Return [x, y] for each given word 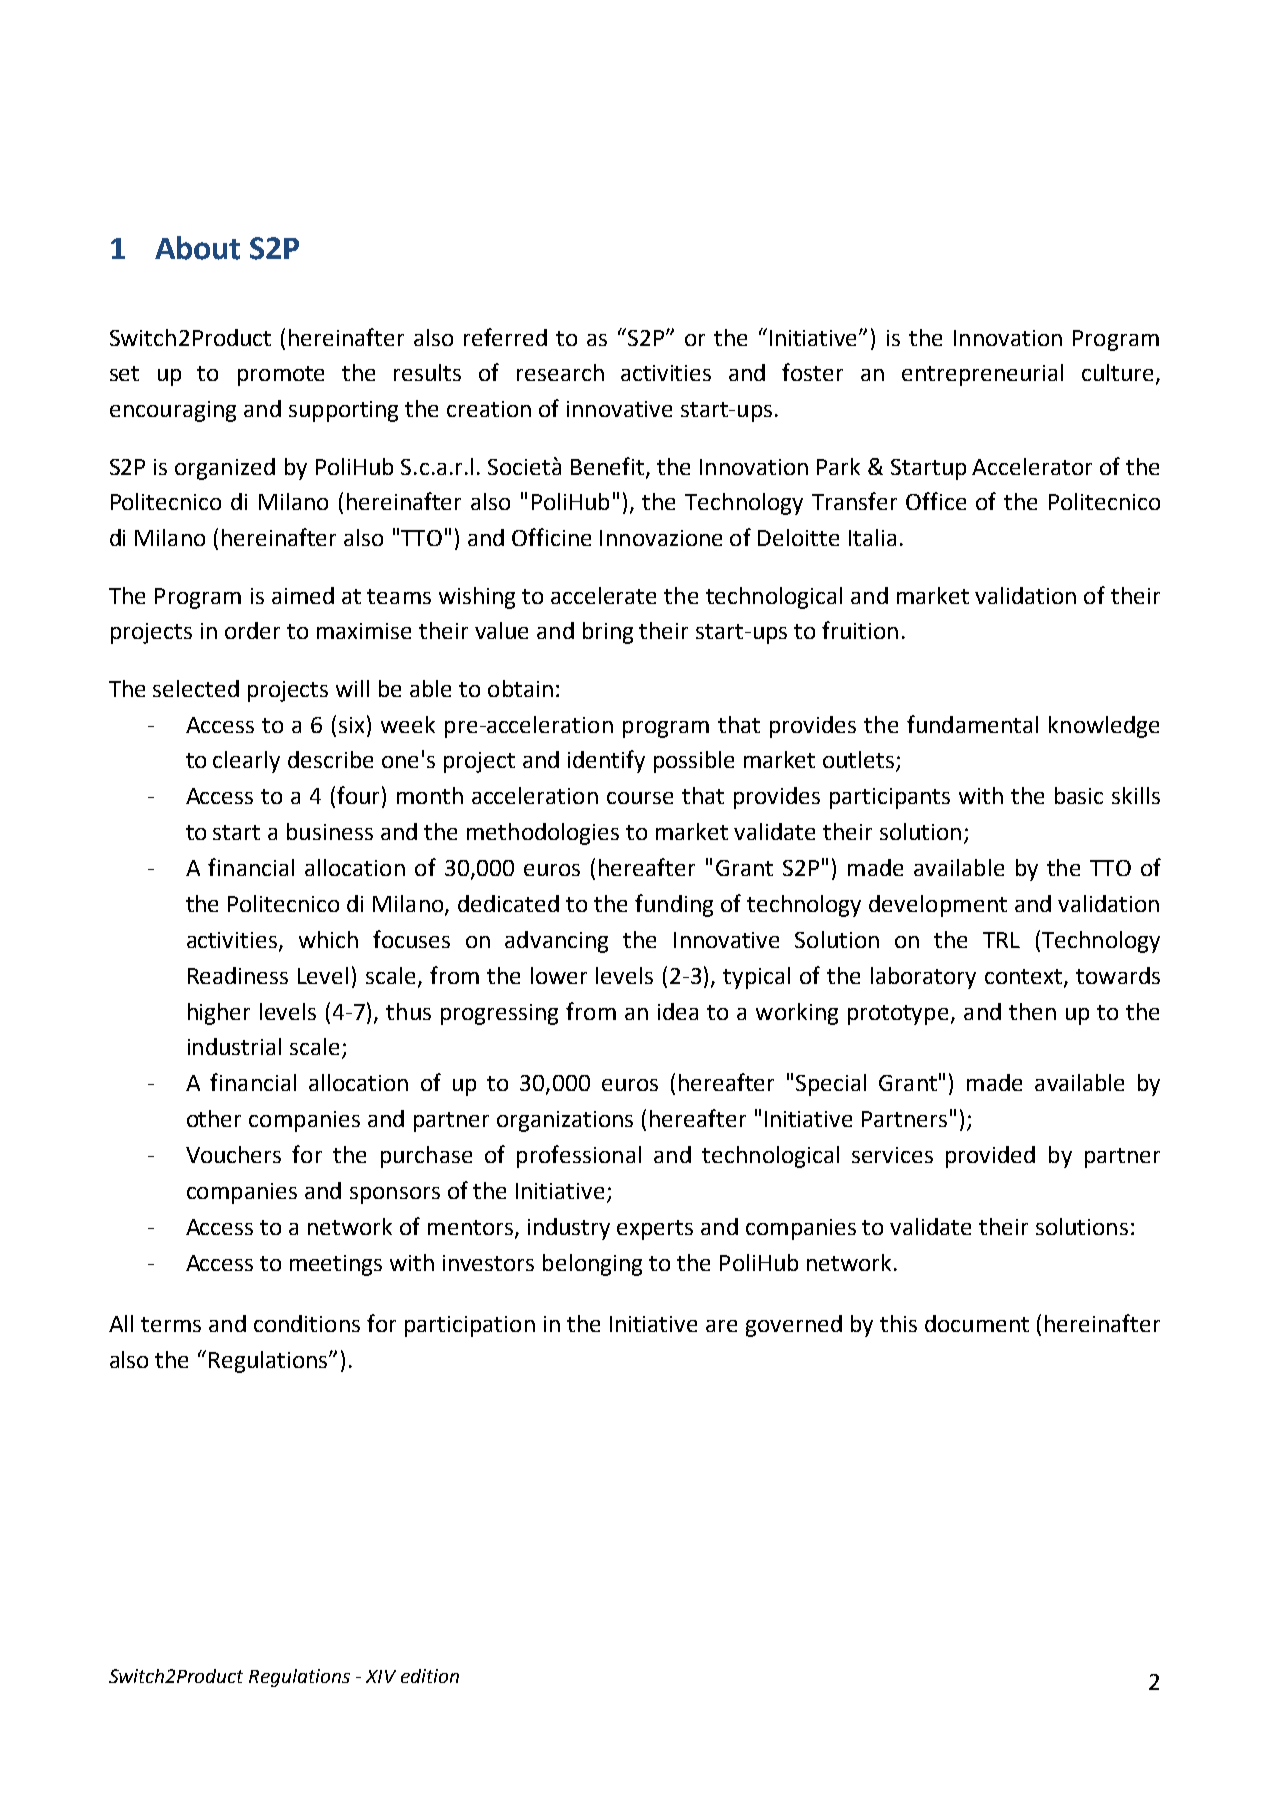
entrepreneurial [982, 375]
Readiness [238, 975]
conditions [307, 1323]
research [560, 372]
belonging [592, 1265]
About [197, 248]
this [898, 1323]
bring [608, 633]
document [977, 1323]
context [1025, 977]
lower [559, 975]
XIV [381, 1676]
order [252, 630]
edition [430, 1676]
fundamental [972, 724]
